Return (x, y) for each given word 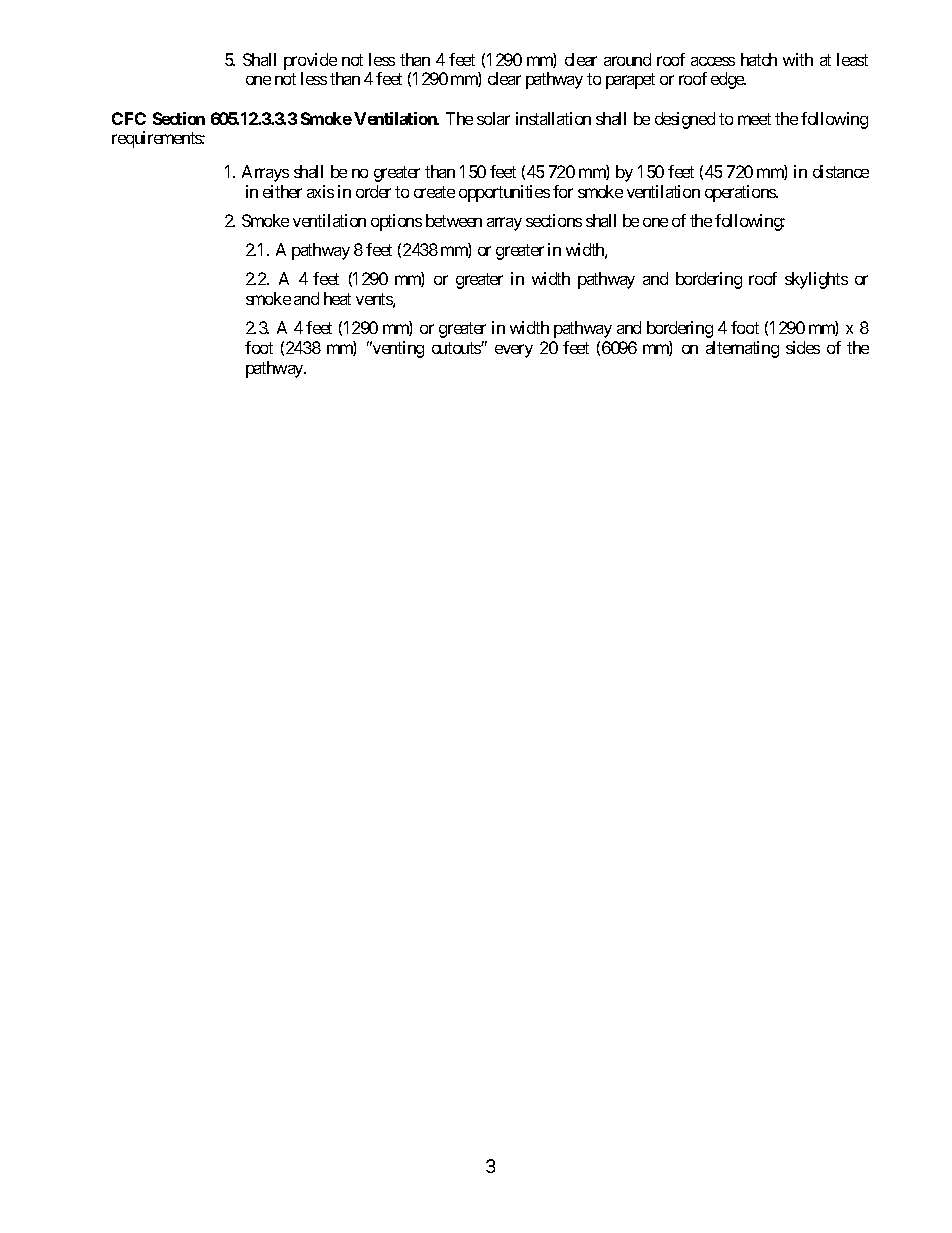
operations (741, 193)
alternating (742, 349)
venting (397, 349)
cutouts (457, 348)
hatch (759, 59)
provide (311, 63)
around (627, 59)
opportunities (504, 193)
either (282, 191)
